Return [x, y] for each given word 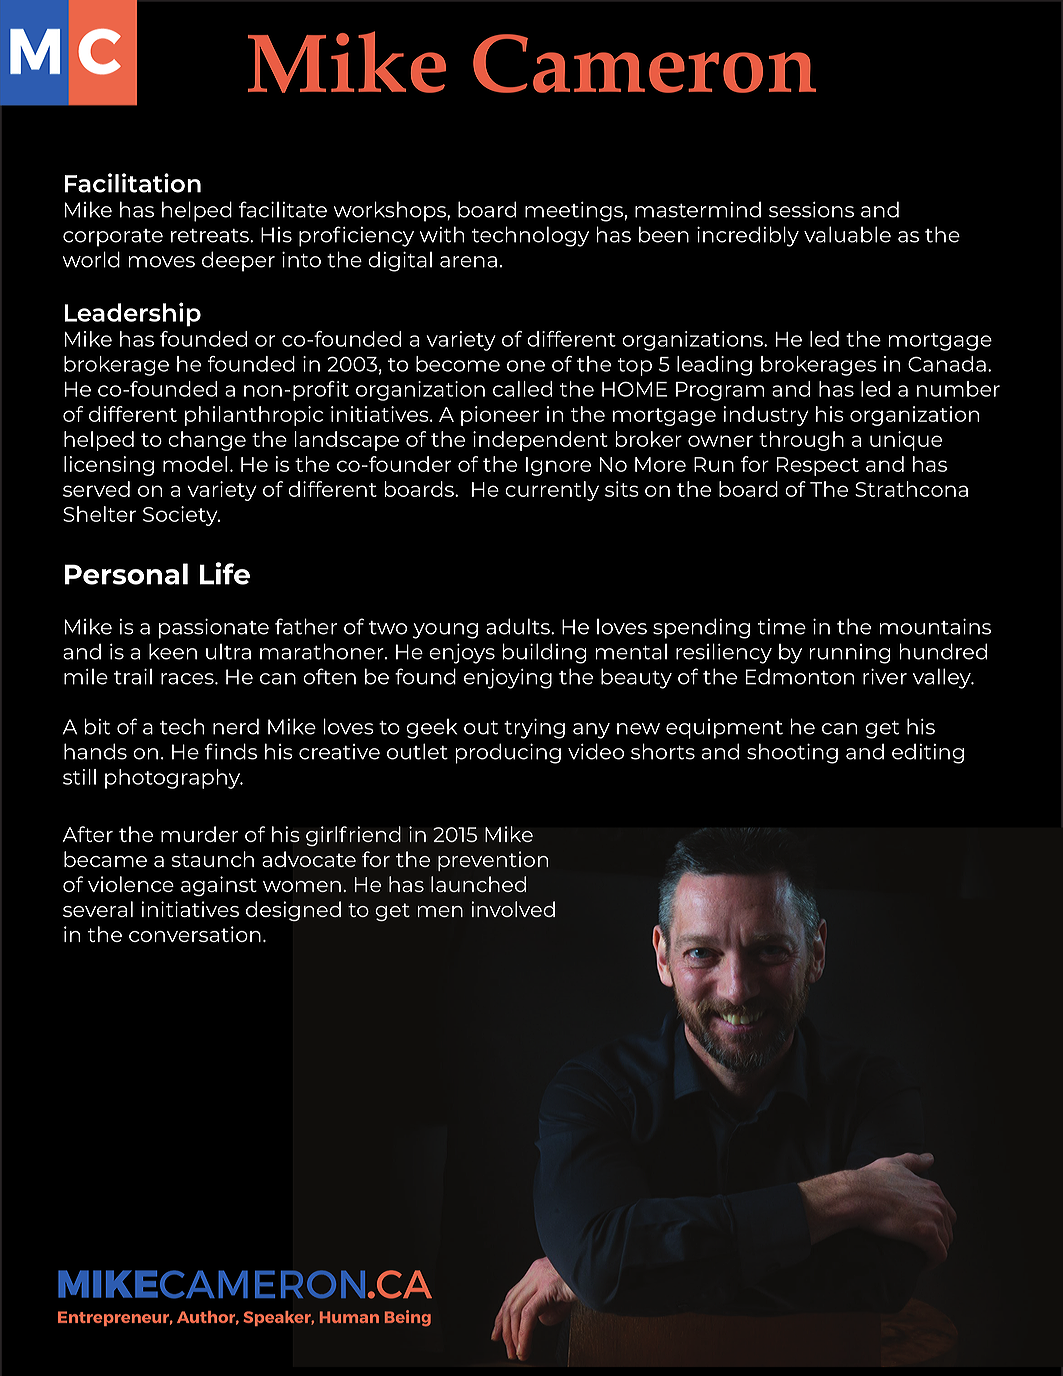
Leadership [132, 314]
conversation [195, 934]
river [885, 677]
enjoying [508, 679]
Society [181, 516]
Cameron [644, 63]
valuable [847, 234]
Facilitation [132, 183]
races [188, 679]
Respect [818, 466]
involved [513, 909]
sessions [811, 210]
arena [468, 262]
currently [552, 491]
